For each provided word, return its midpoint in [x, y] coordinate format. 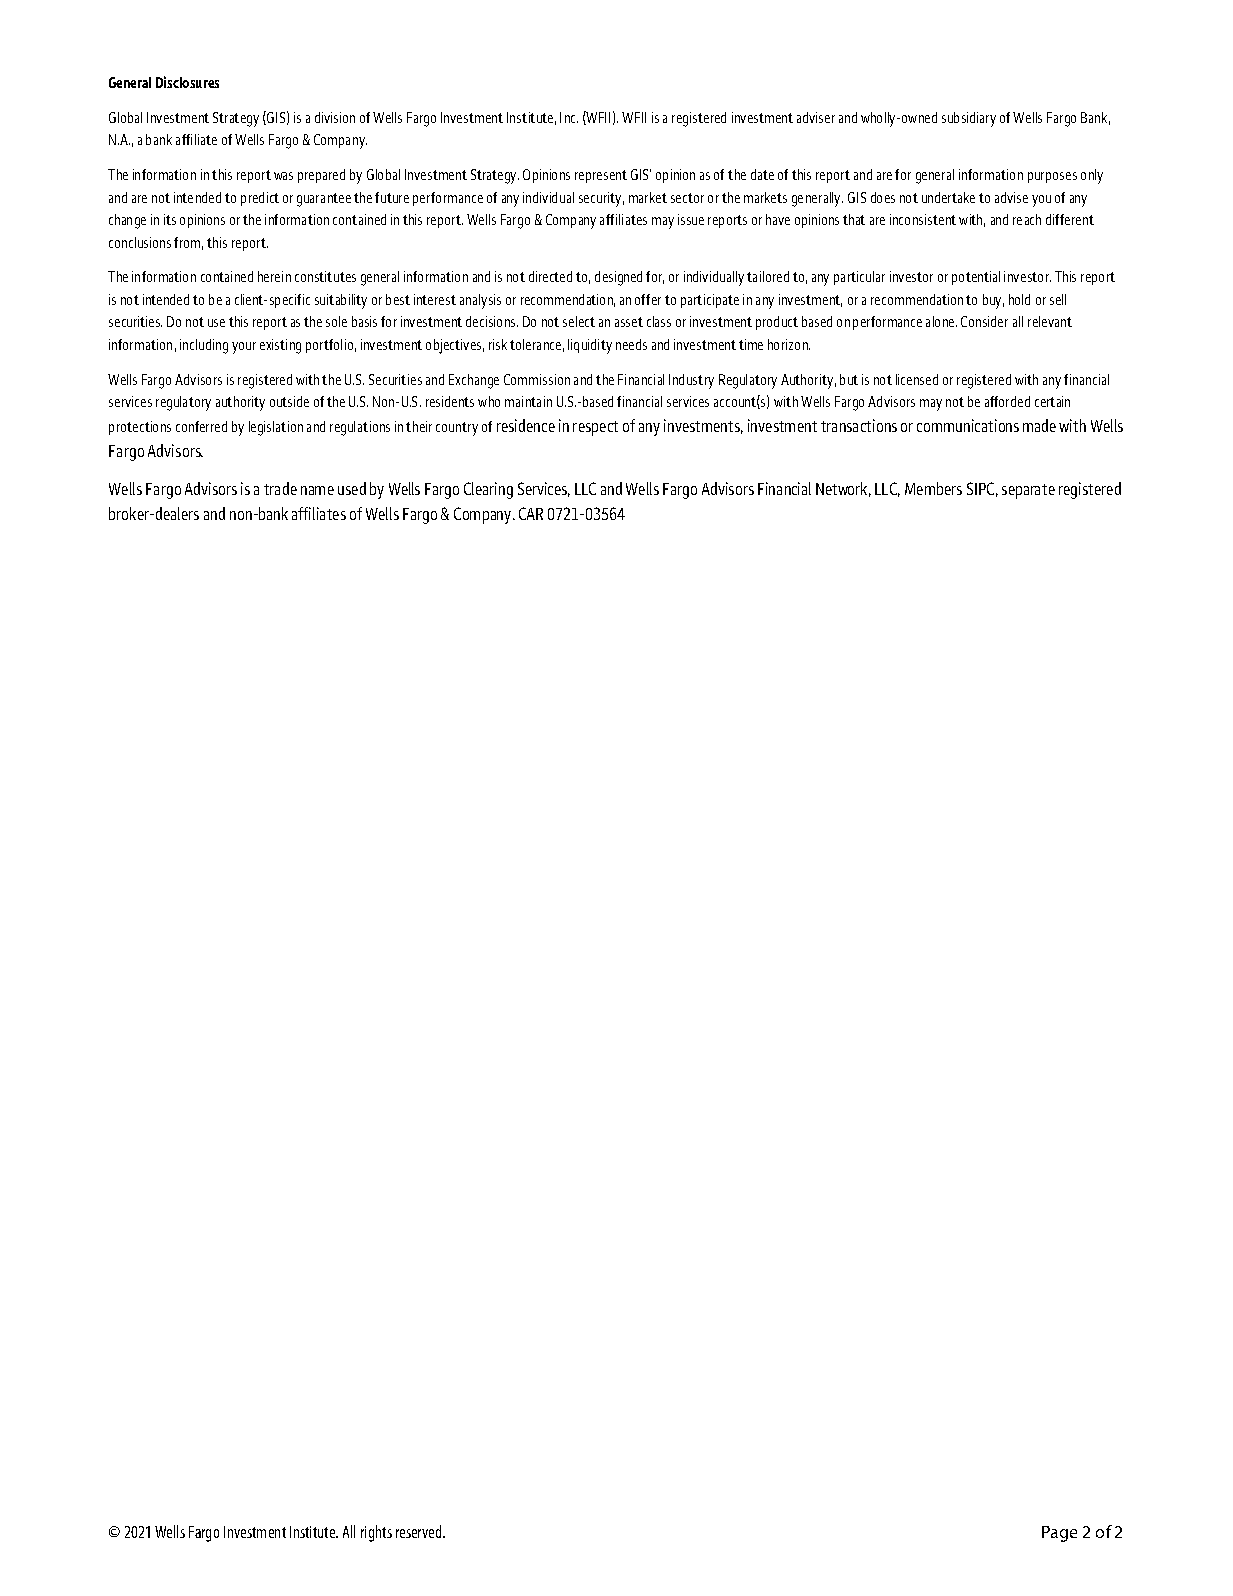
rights [376, 1533]
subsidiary [969, 119]
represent [601, 176]
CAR [531, 513]
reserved [420, 1531]
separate [1028, 491]
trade [280, 488]
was [283, 176]
